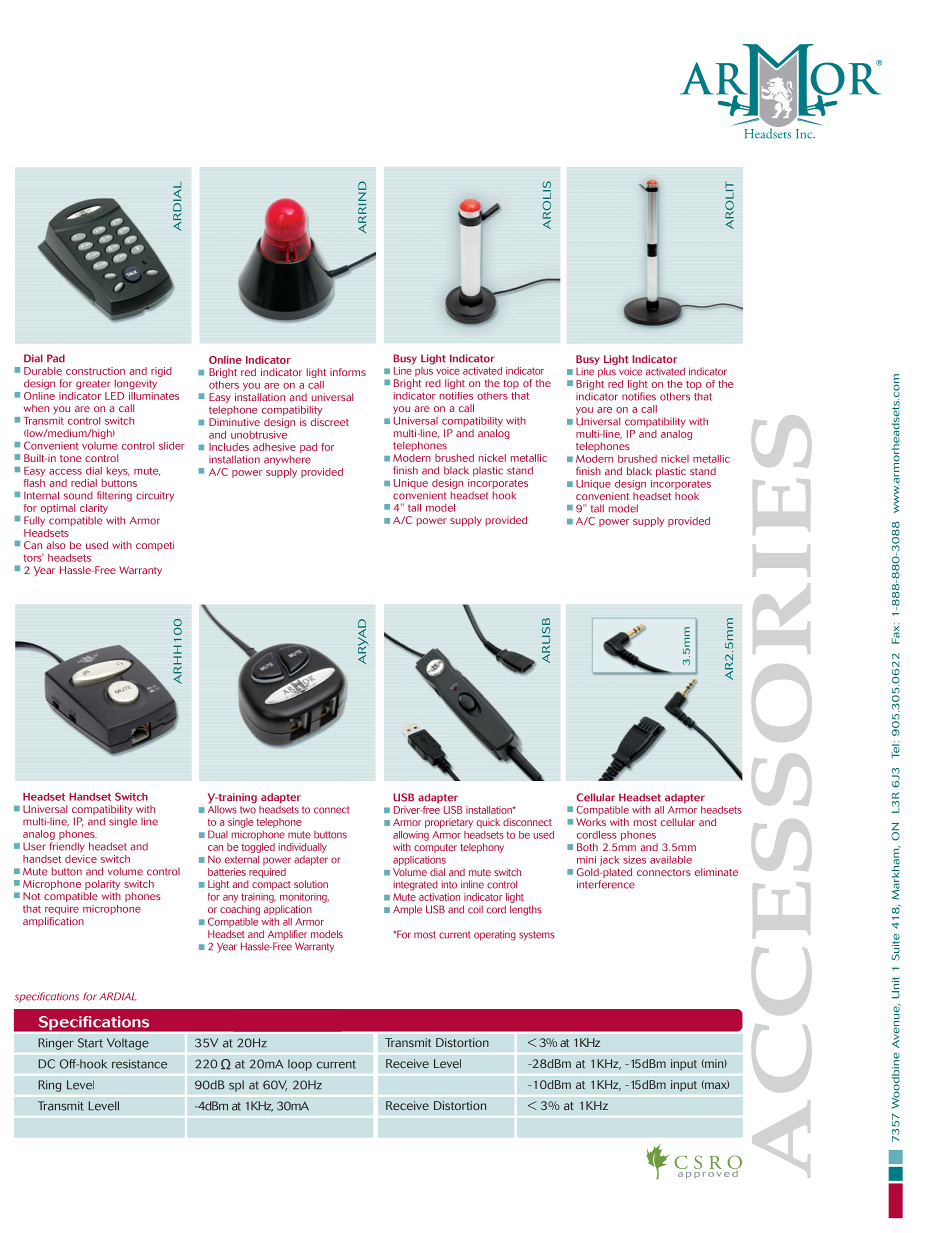 The height and width of the screenshot is (1233, 952). Describe the element at coordinates (708, 1173) in the screenshot. I see `approved` at that location.
